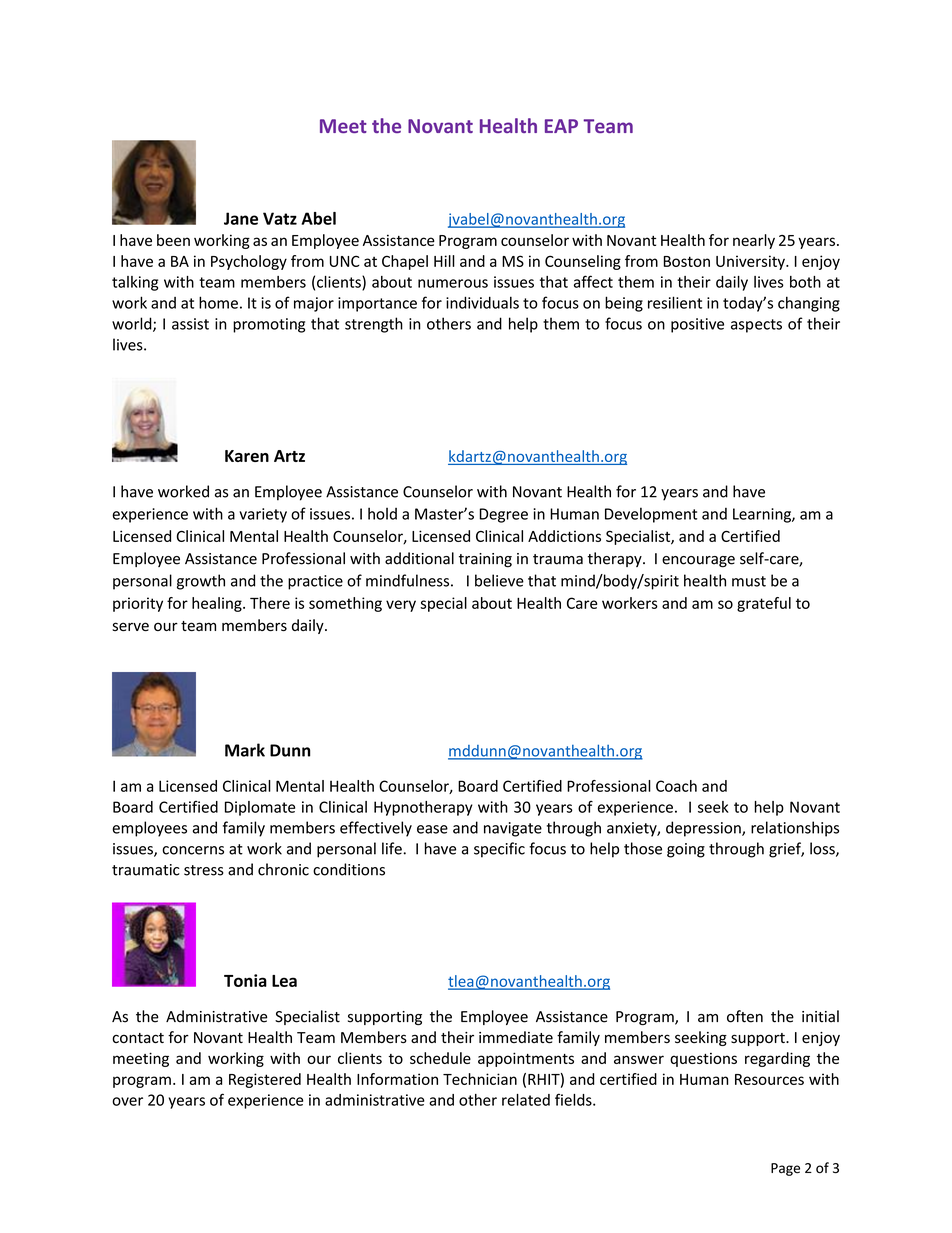  I want to click on EAP, so click(561, 126).
